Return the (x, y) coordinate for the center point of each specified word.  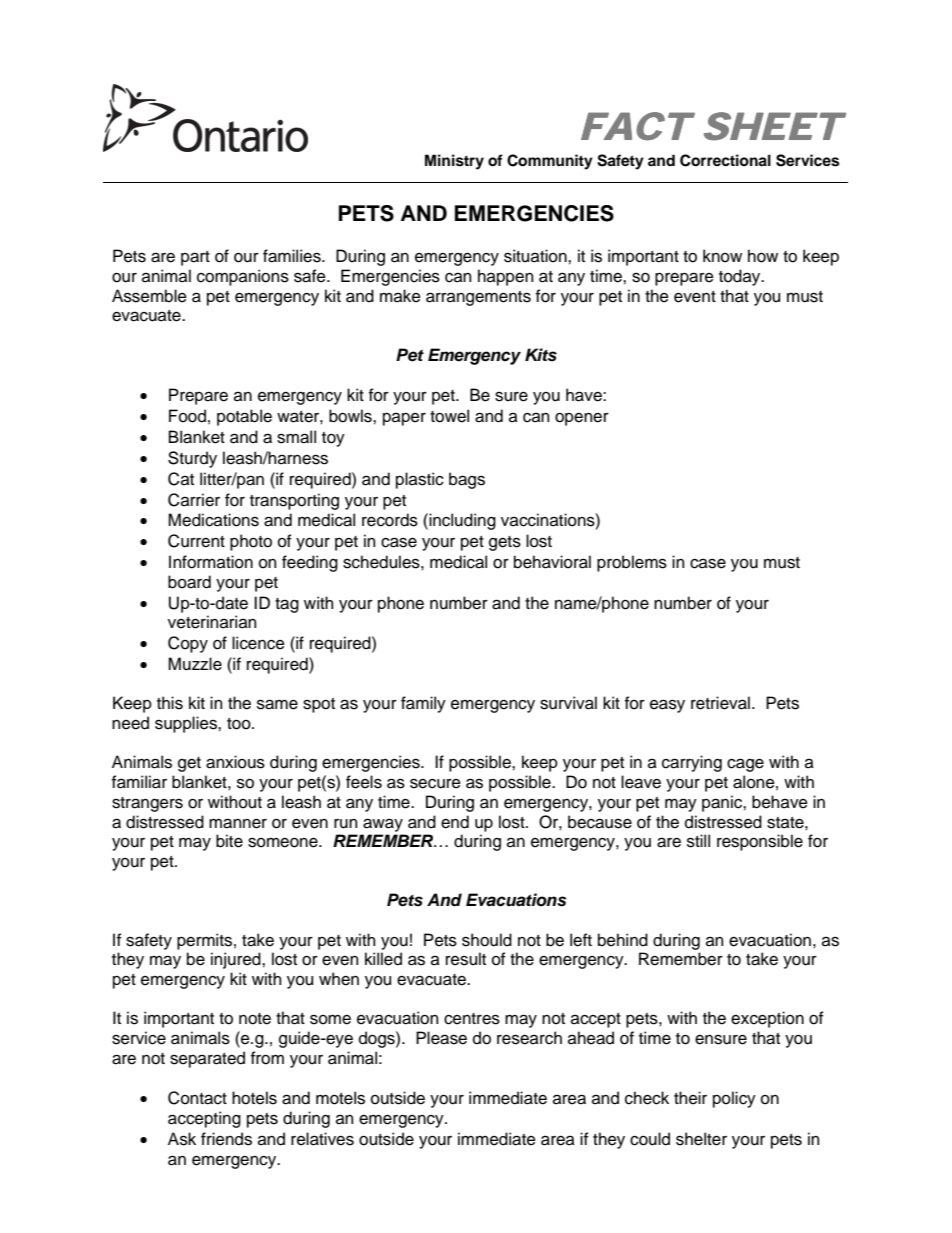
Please (441, 1038)
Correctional (725, 160)
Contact (197, 1098)
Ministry (454, 162)
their (690, 1098)
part (195, 258)
